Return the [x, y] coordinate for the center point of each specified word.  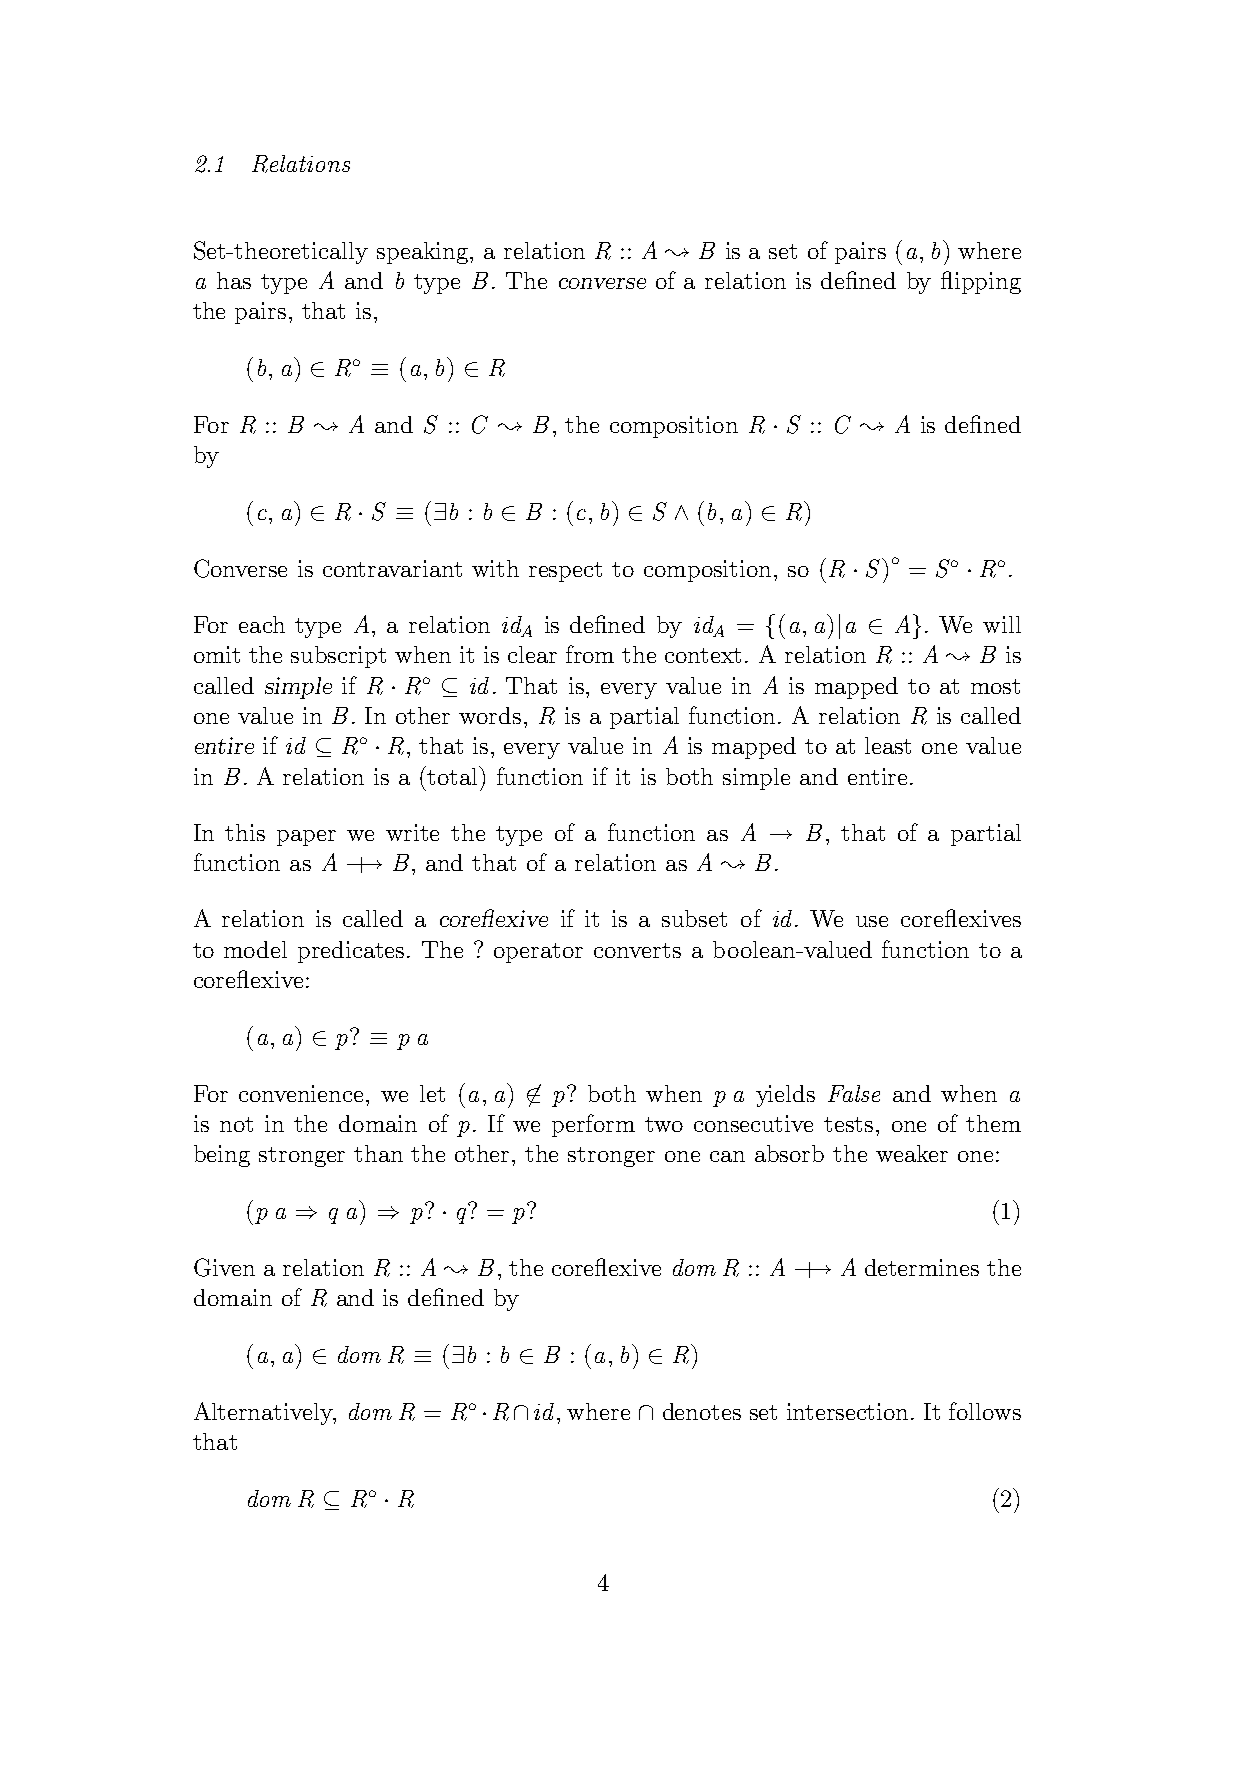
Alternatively [264, 1413]
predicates [351, 952]
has [234, 280]
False [854, 1093]
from [590, 654]
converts [637, 950]
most [995, 686]
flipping [981, 282]
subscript [338, 657]
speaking [424, 253]
